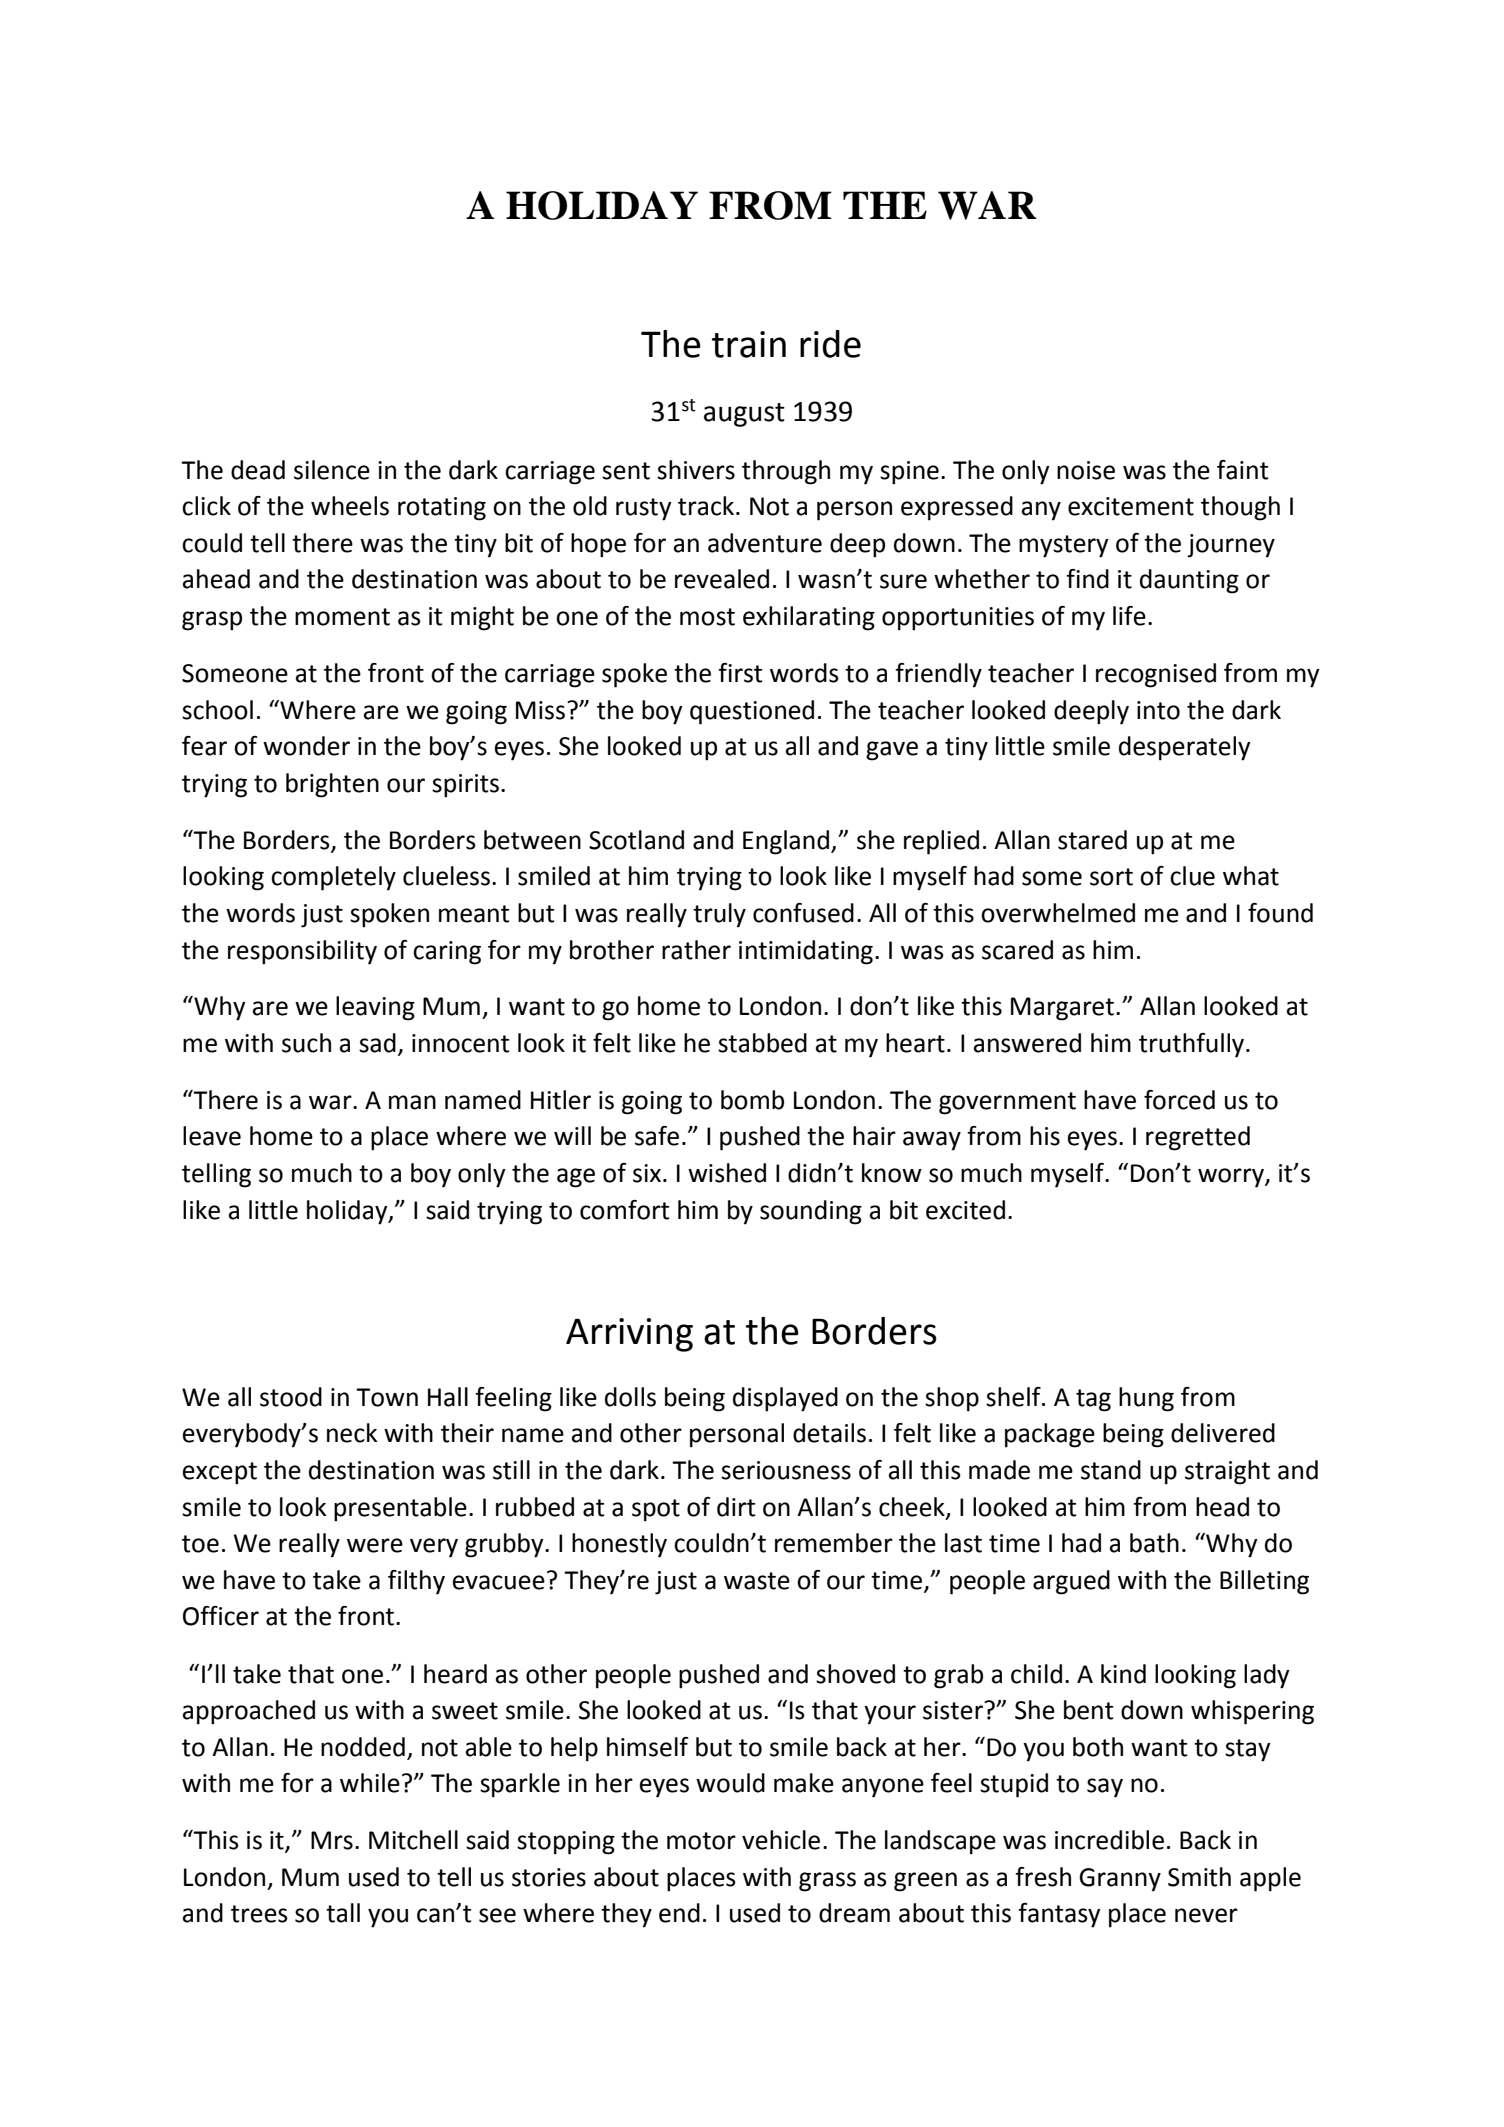  What do you see at coordinates (1232, 1178) in the screenshot?
I see `worry` at bounding box center [1232, 1178].
